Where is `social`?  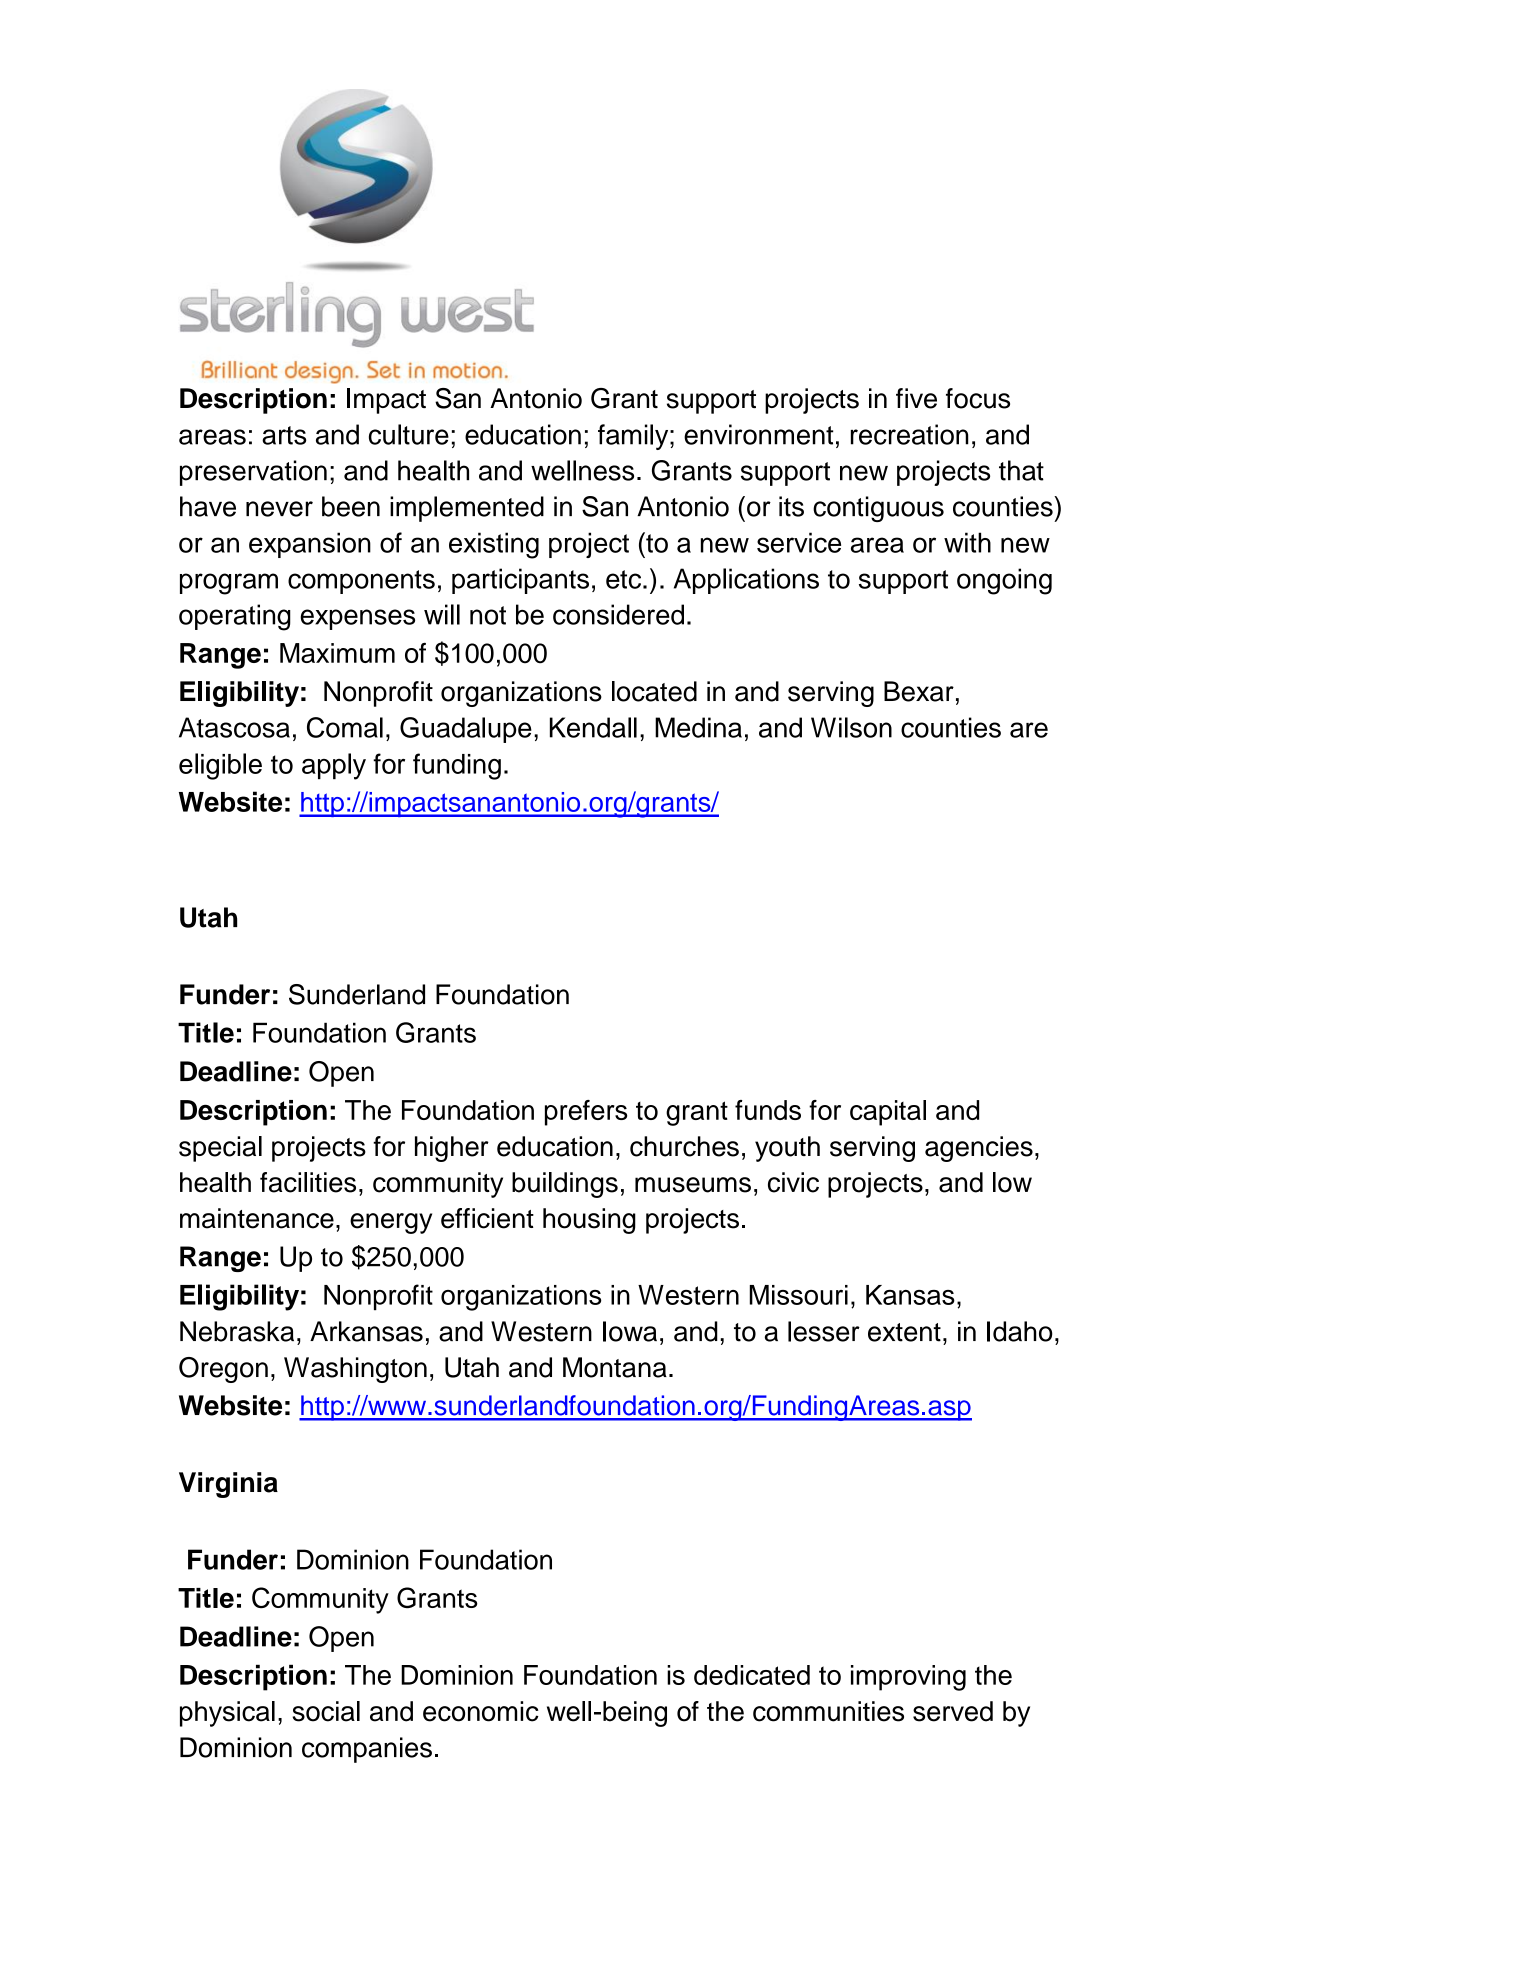
social is located at coordinates (326, 1711).
